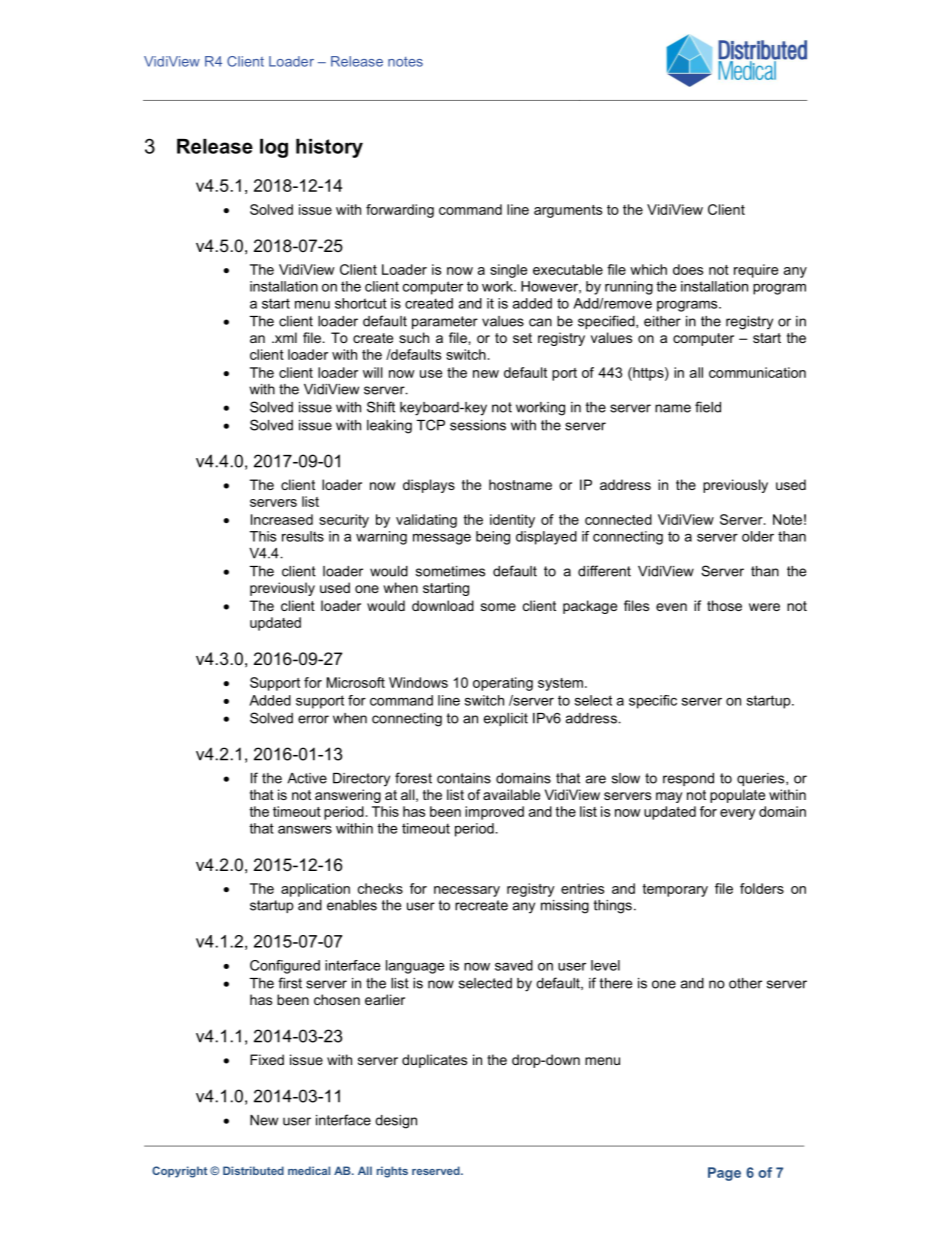 The height and width of the page is (1233, 952). Describe the element at coordinates (675, 890) in the page. I see `temporary` at that location.
